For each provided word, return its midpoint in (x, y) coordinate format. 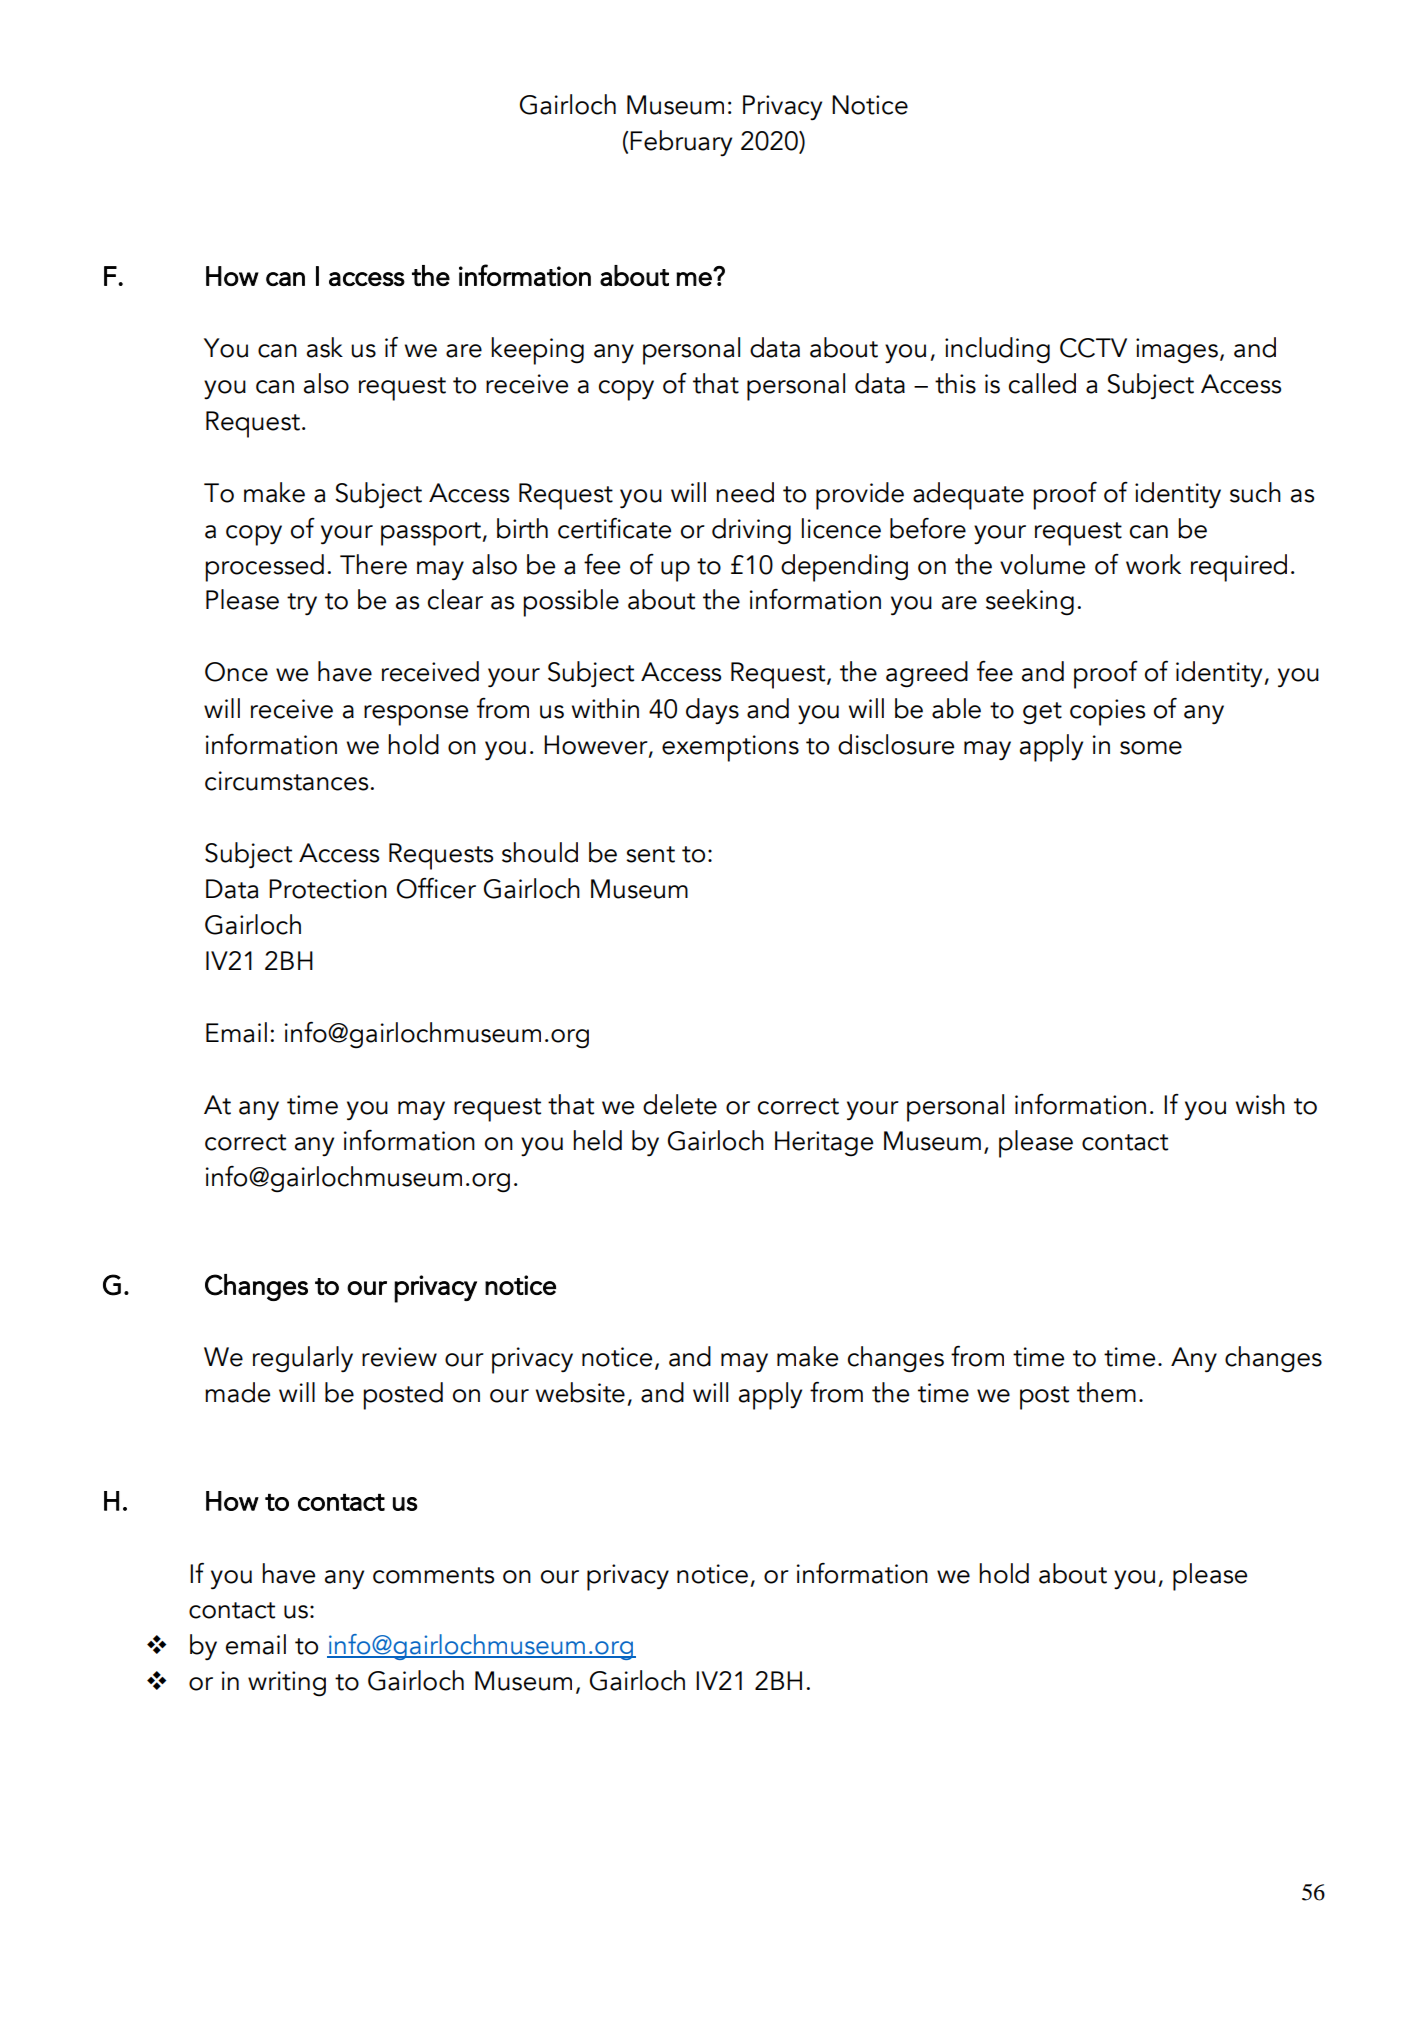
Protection (328, 889)
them (1106, 1392)
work (1153, 564)
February (681, 143)
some (1151, 748)
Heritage (824, 1144)
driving (751, 531)
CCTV (1093, 348)
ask (325, 347)
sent (650, 854)
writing (287, 1684)
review (399, 1357)
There (373, 564)
